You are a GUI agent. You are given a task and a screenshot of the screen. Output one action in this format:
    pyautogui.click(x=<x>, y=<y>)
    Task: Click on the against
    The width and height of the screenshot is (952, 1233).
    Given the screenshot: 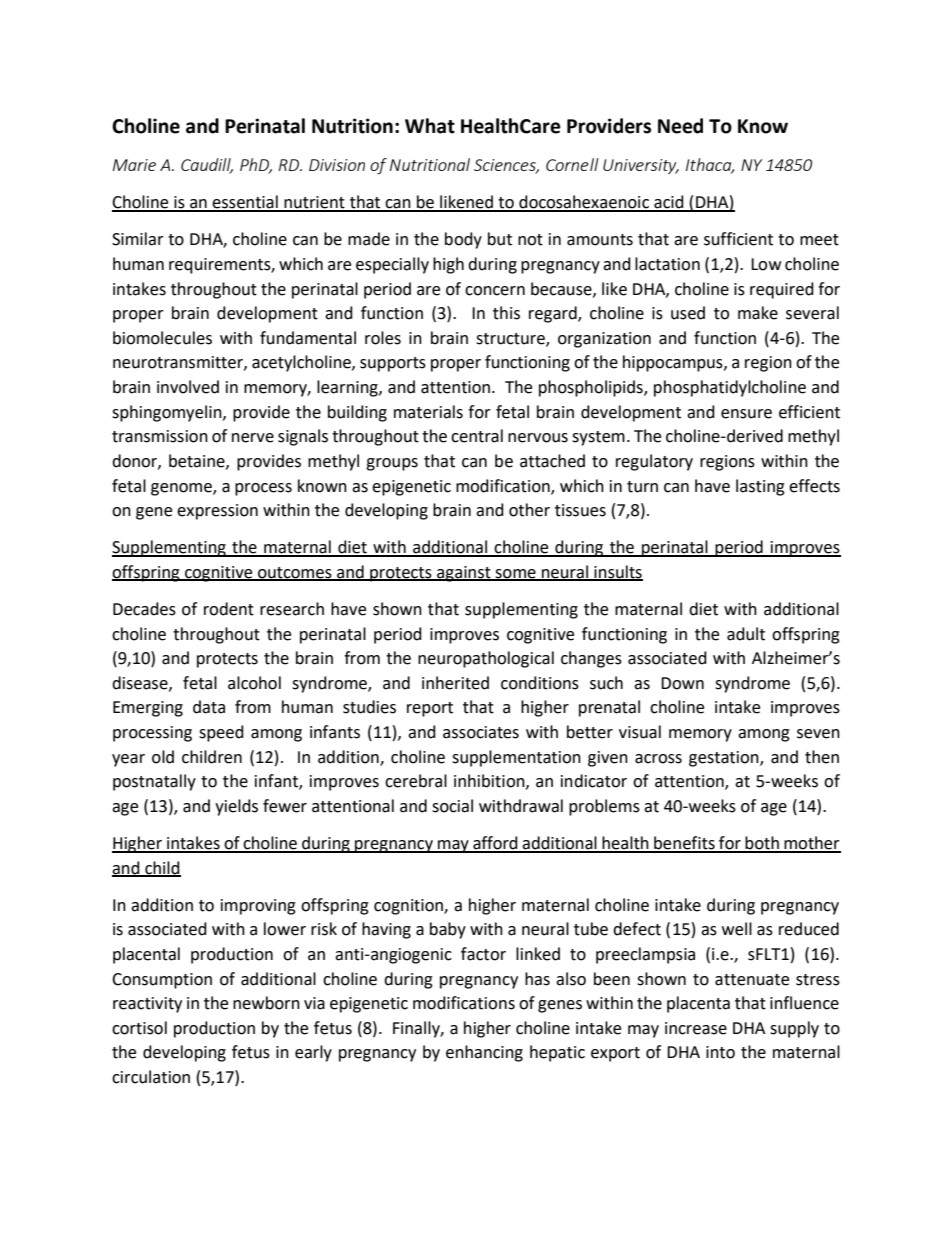 What is the action you would take?
    pyautogui.click(x=464, y=574)
